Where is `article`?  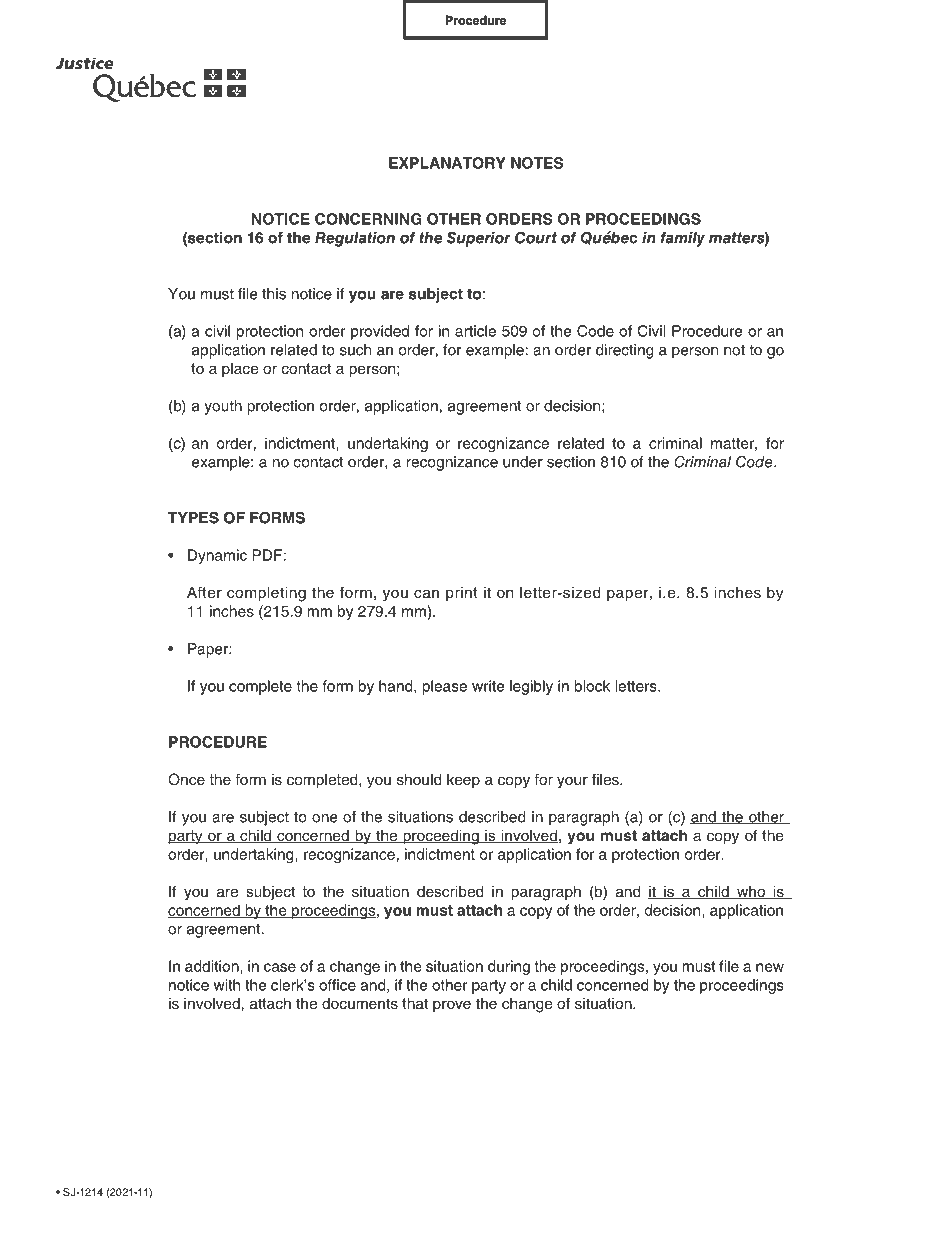
article is located at coordinates (475, 331).
